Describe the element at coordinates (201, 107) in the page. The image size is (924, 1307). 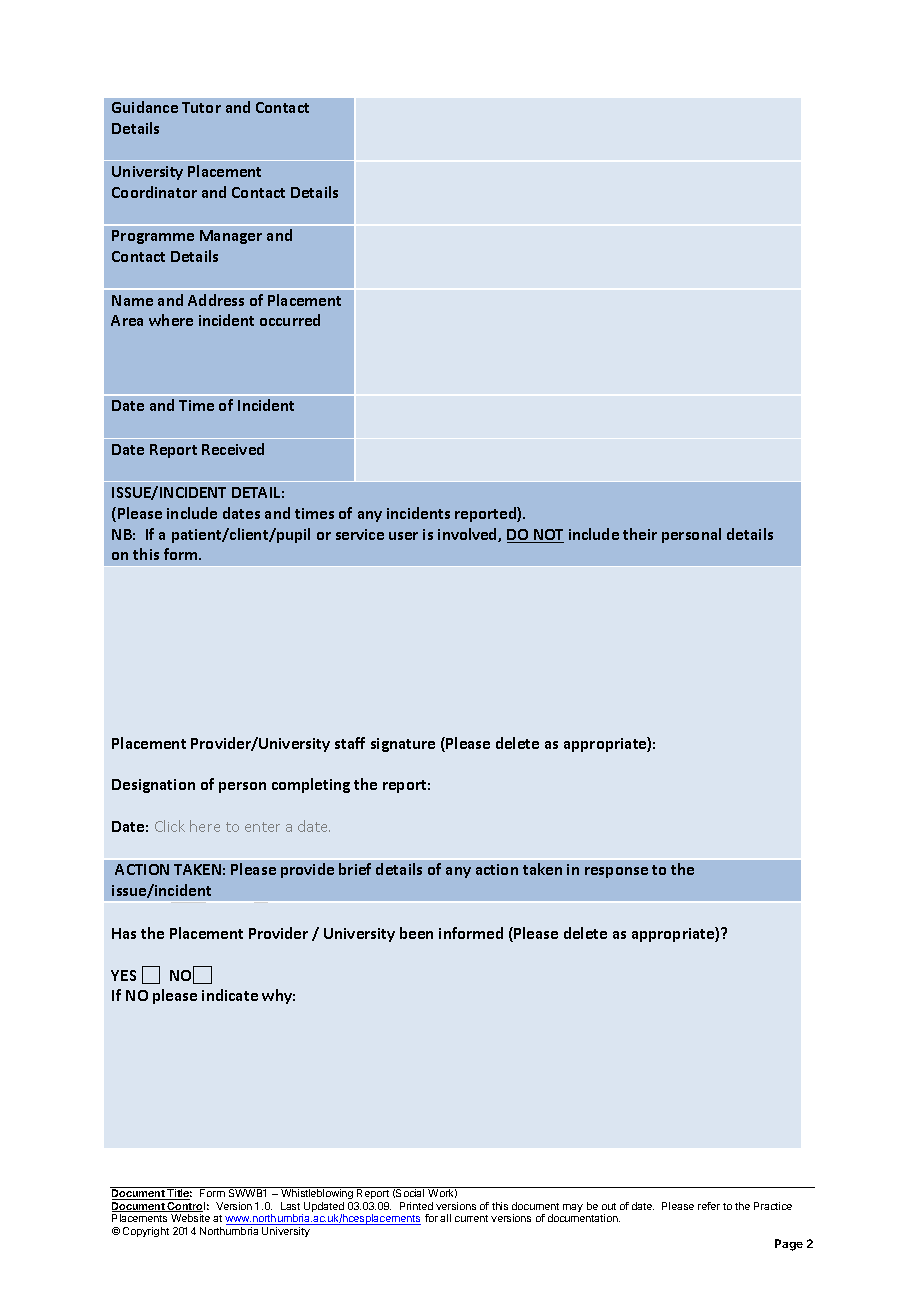
I see `Tutor` at that location.
